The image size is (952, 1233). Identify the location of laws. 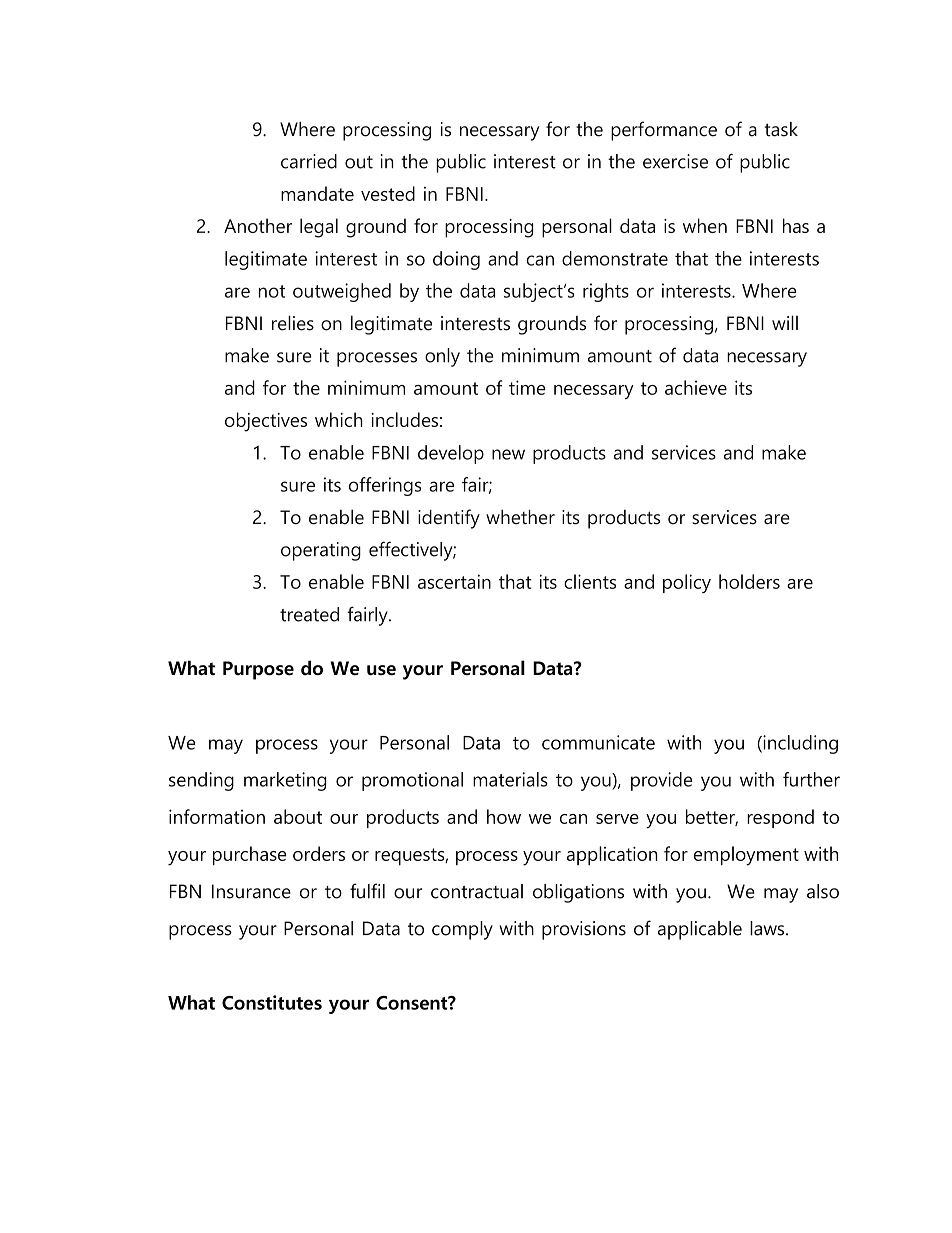
(768, 928).
